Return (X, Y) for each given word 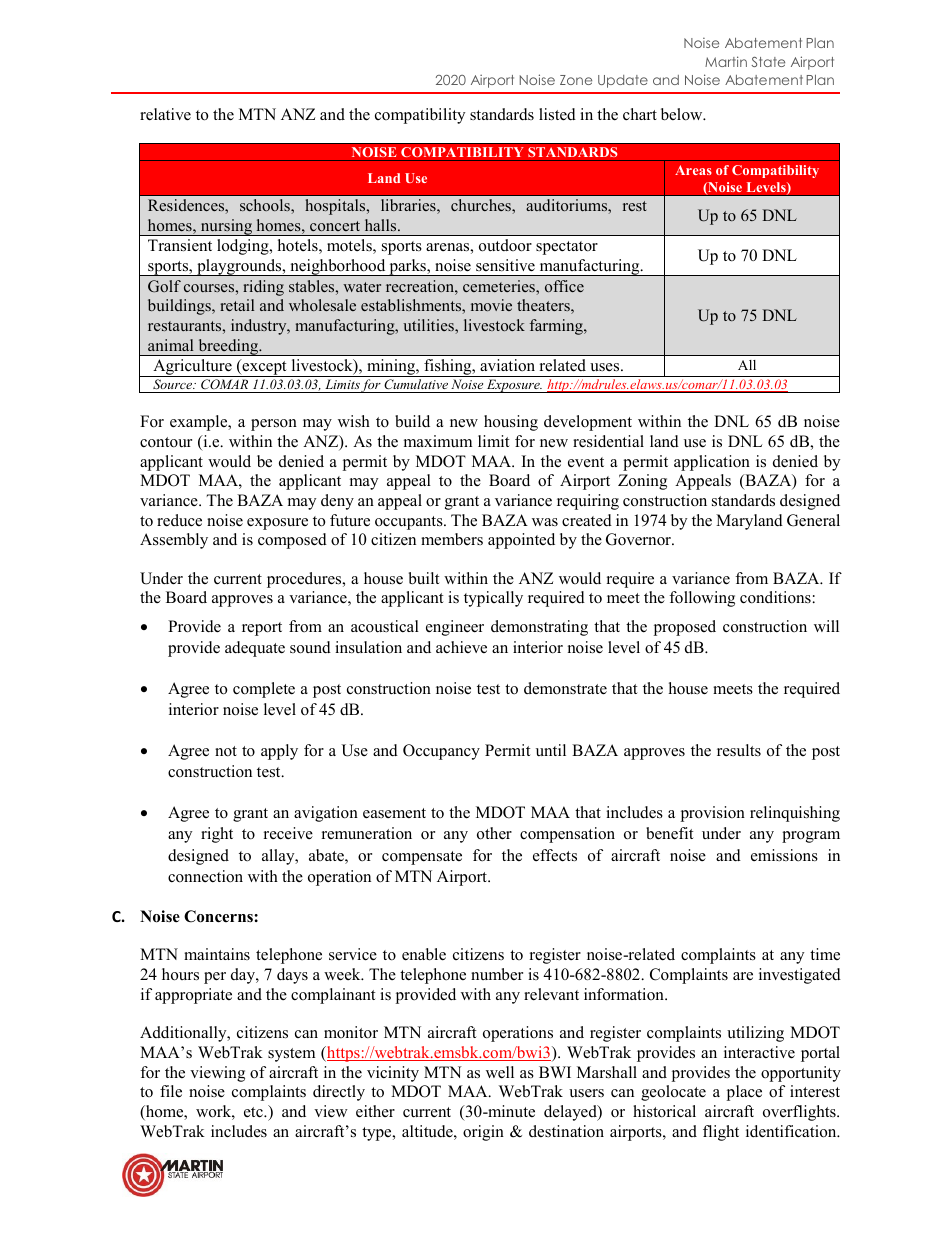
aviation (507, 365)
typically (493, 599)
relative (165, 114)
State (768, 62)
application (712, 463)
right (217, 835)
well (500, 1072)
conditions (775, 597)
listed (557, 114)
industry (260, 327)
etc (254, 1112)
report (262, 629)
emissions (784, 855)
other (494, 833)
